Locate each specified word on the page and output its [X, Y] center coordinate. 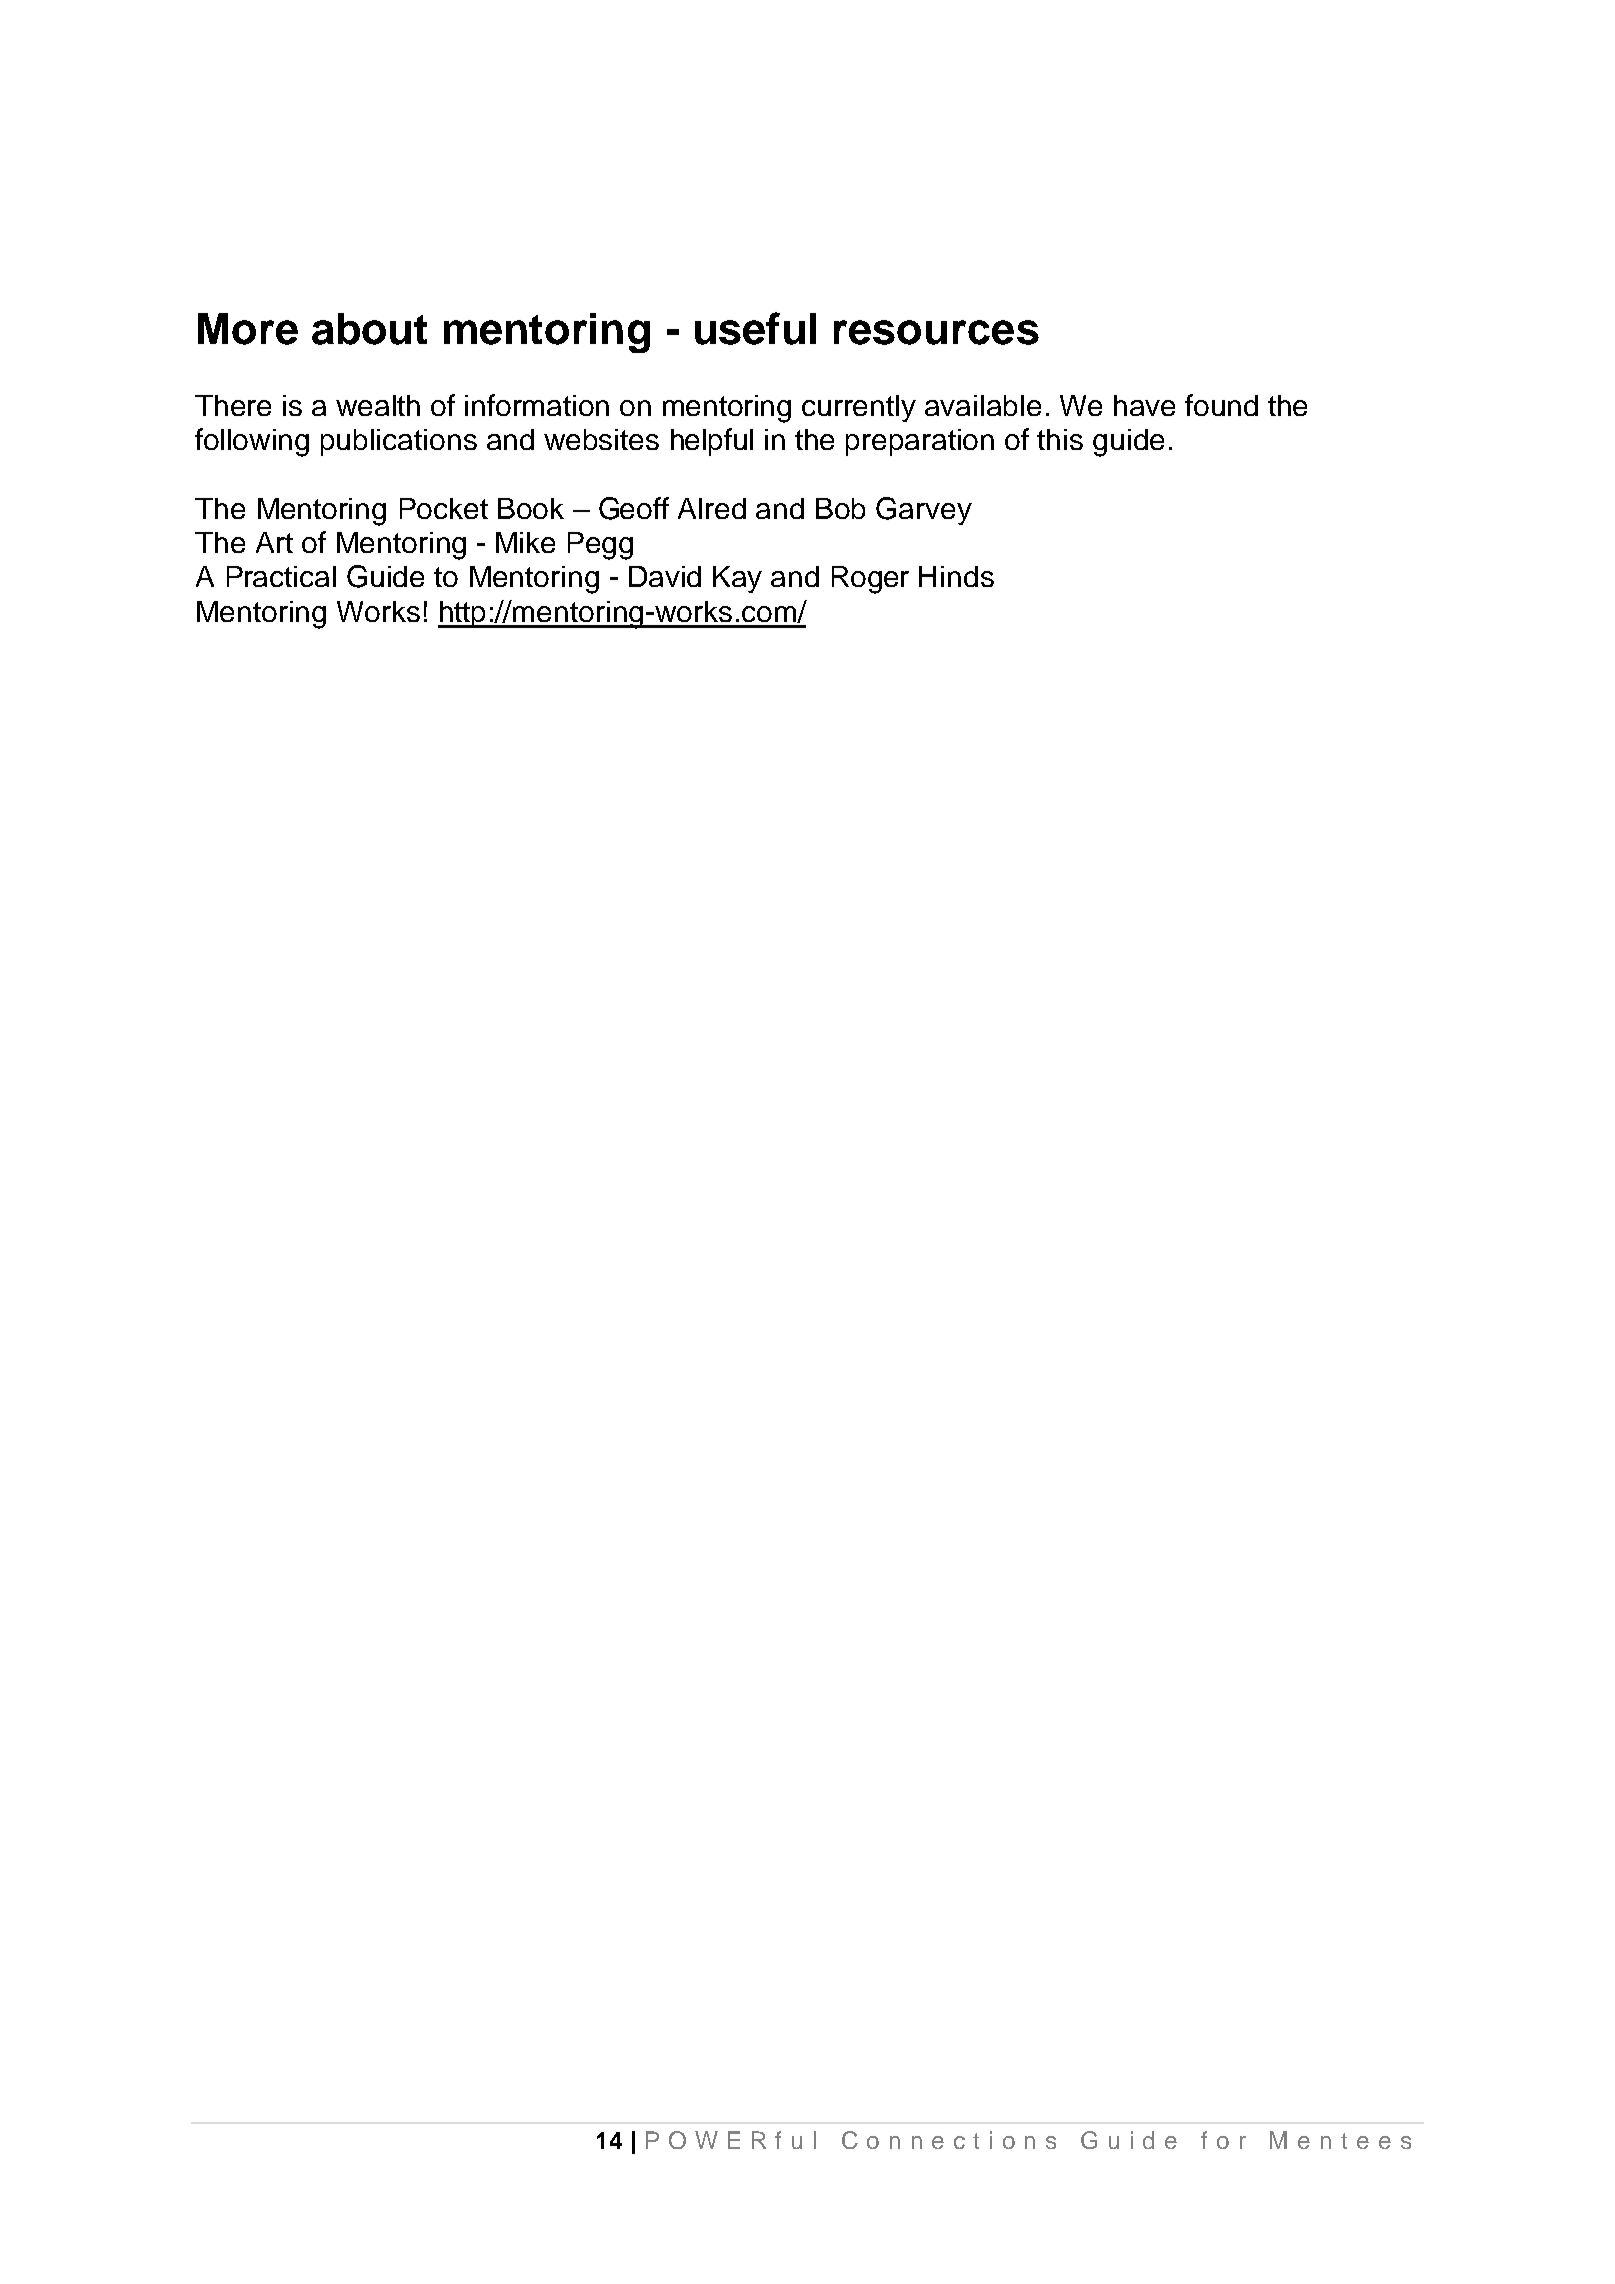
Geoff [634, 508]
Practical [281, 576]
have [1144, 405]
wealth [378, 405]
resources [936, 332]
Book [531, 508]
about [369, 329]
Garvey [924, 511]
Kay [737, 579]
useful [755, 328]
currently [859, 408]
